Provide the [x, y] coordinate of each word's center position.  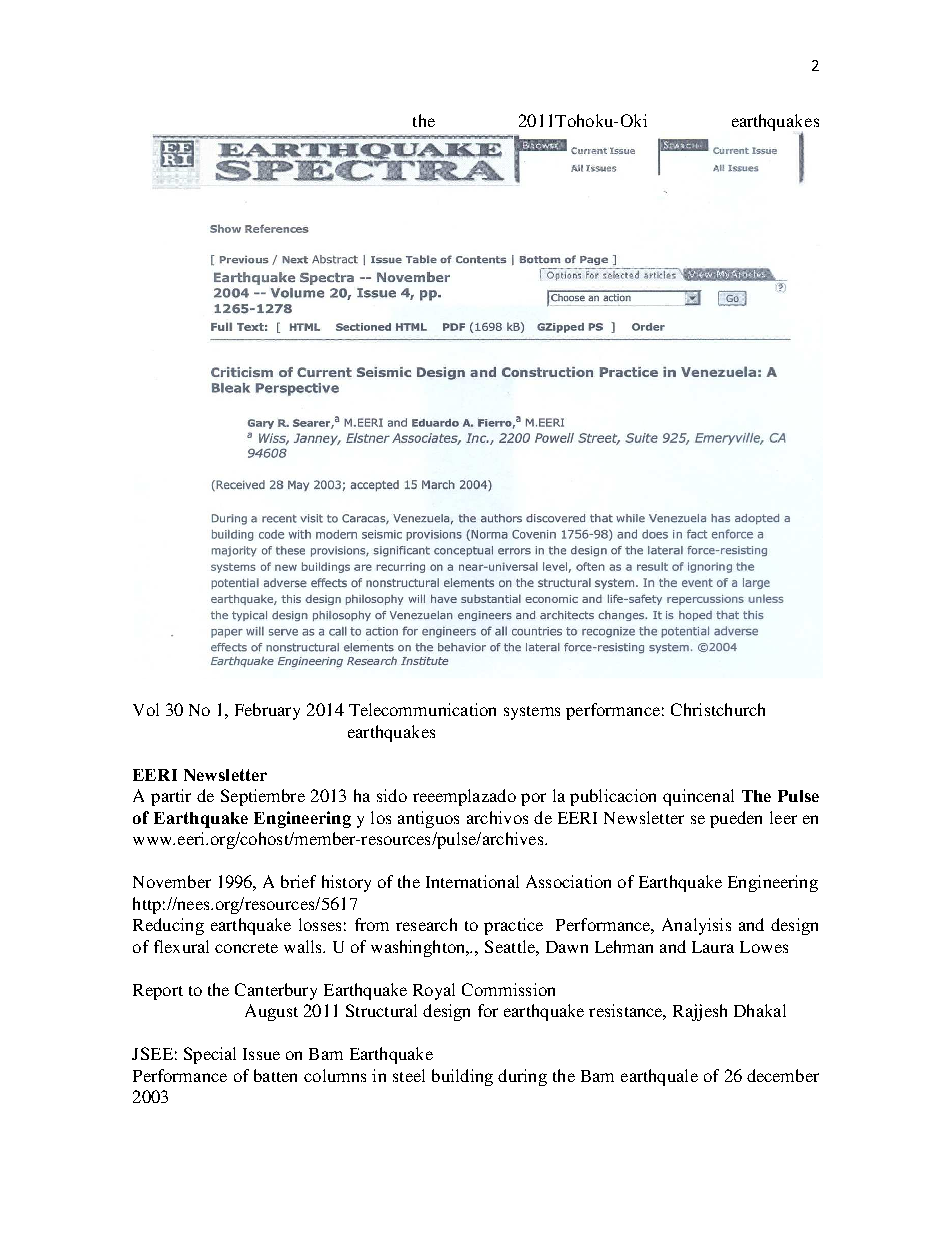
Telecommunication [422, 709]
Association [568, 881]
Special [210, 1055]
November [172, 881]
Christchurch [718, 709]
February [267, 711]
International [472, 881]
